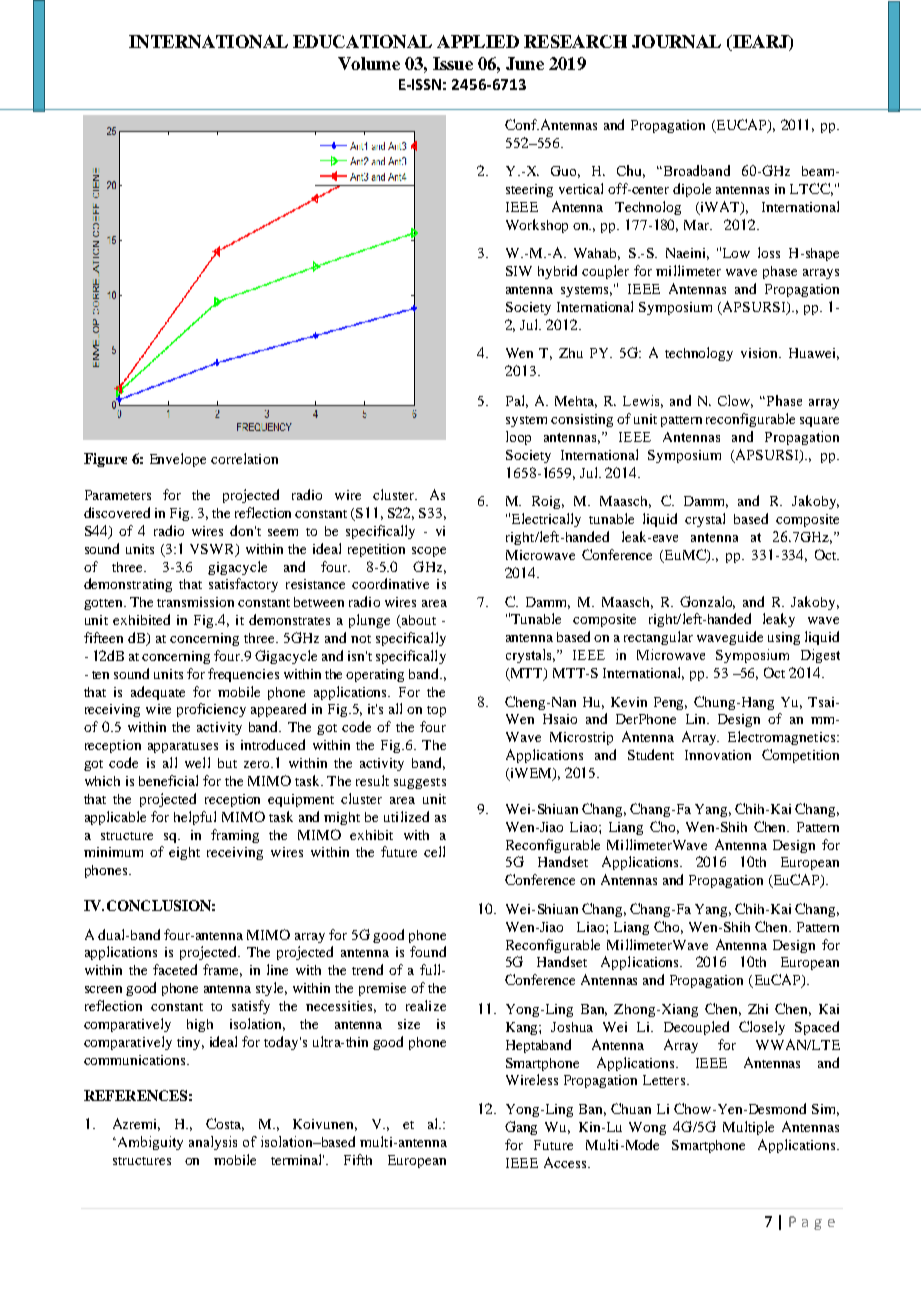 The width and height of the screenshot is (924, 1308). What do you see at coordinates (758, 1009) in the screenshot?
I see `Zhi` at bounding box center [758, 1009].
